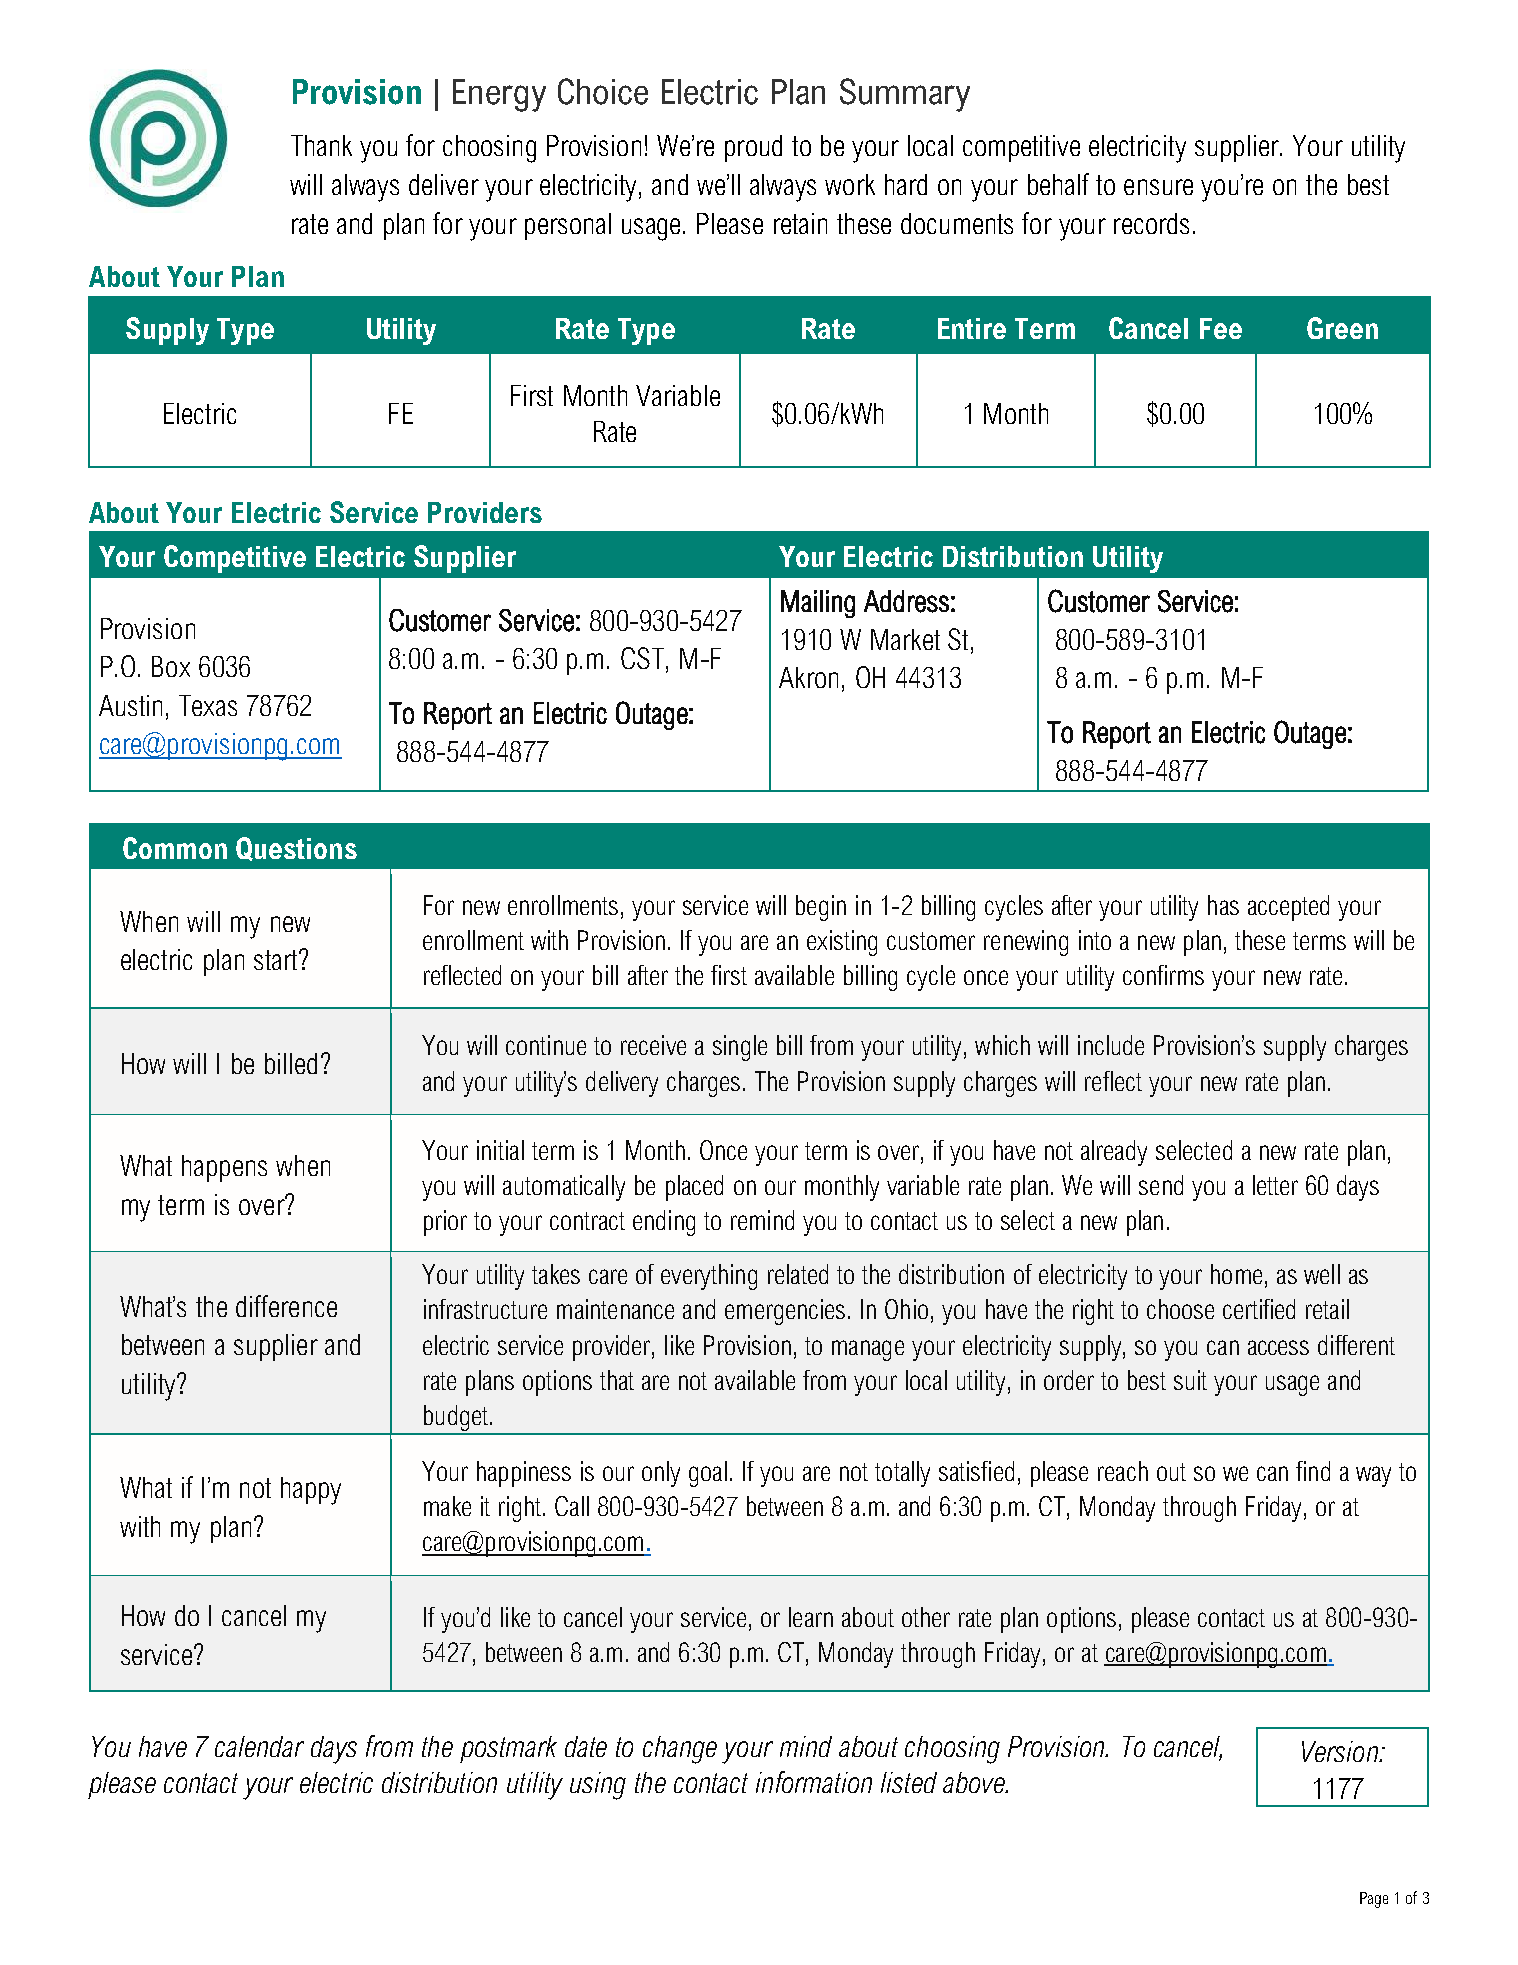  I want to click on using, so click(598, 1786).
